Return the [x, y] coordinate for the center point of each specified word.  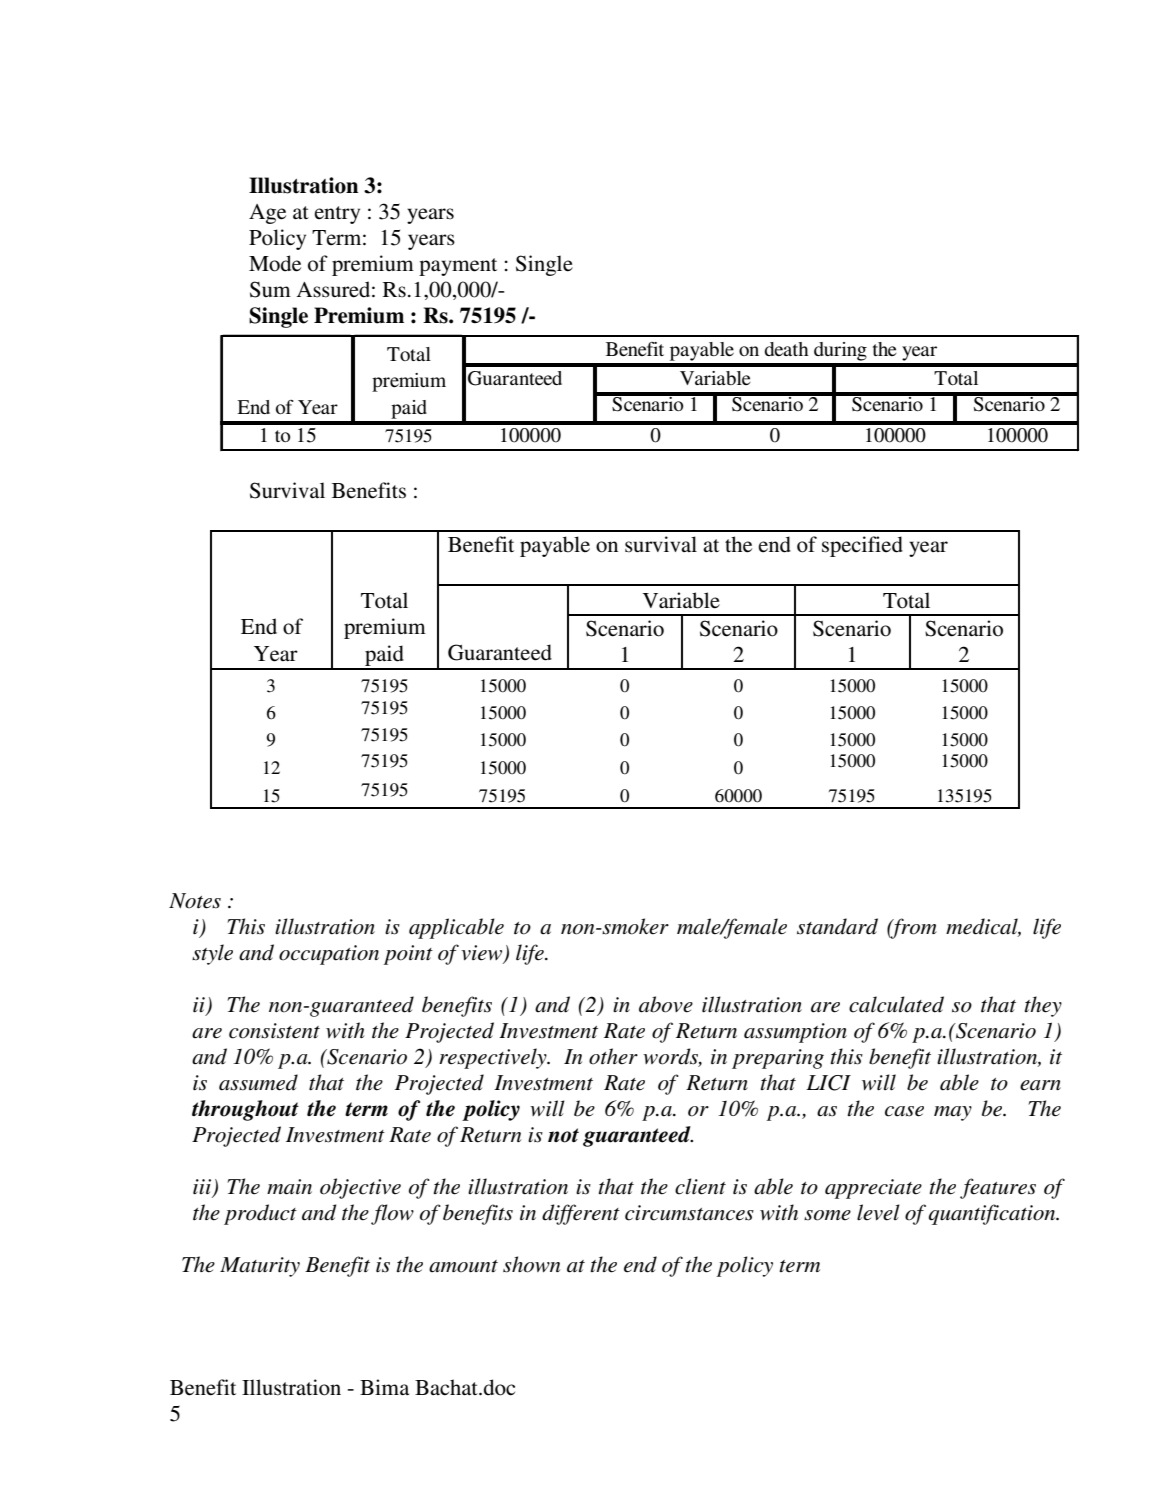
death [786, 349]
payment [458, 267]
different [581, 1214]
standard [837, 926]
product [260, 1214]
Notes [195, 901]
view [483, 954]
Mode [275, 263]
